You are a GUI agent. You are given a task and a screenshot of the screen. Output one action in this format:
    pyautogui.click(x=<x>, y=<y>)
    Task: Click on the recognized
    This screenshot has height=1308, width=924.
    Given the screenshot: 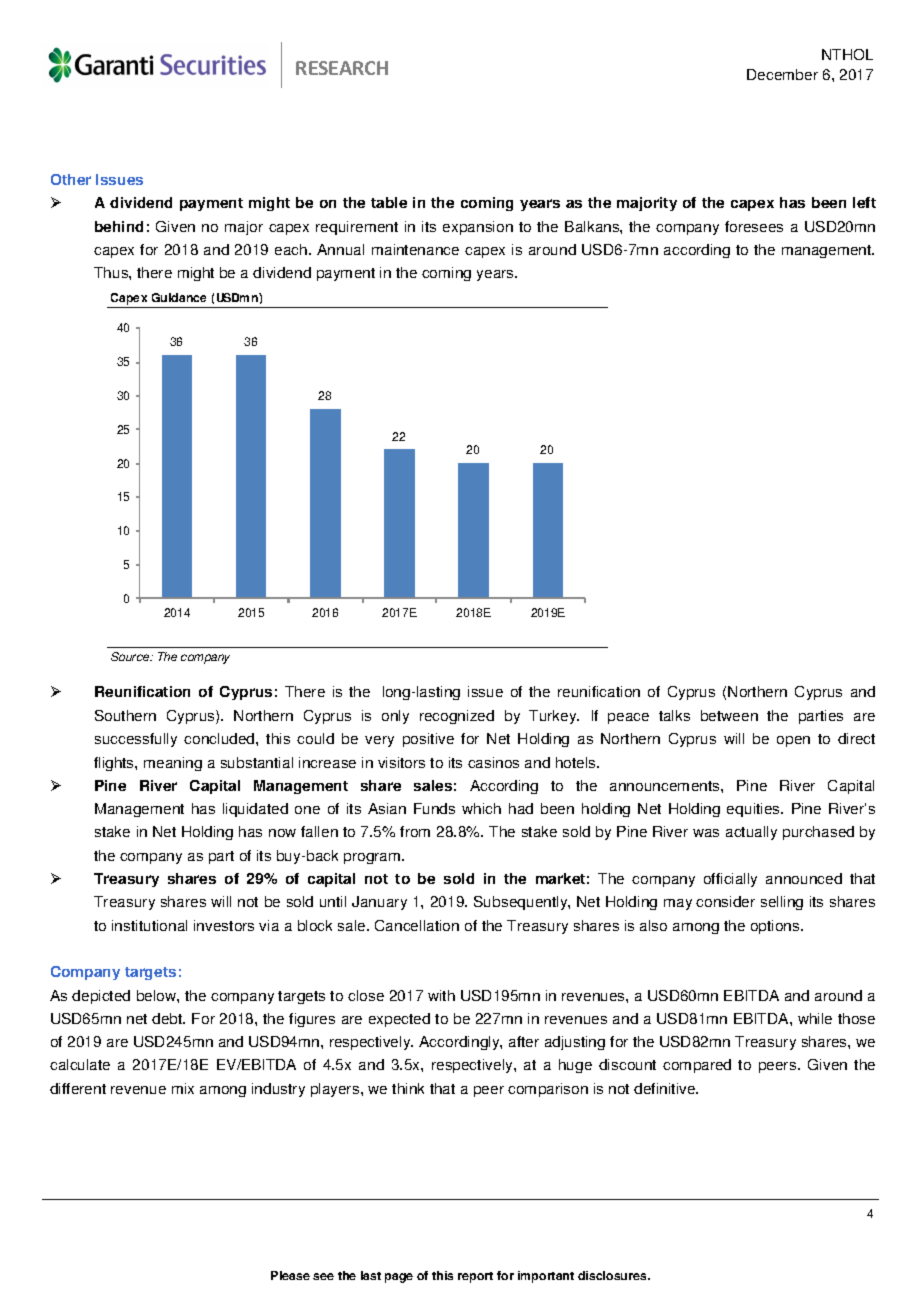 What is the action you would take?
    pyautogui.click(x=457, y=717)
